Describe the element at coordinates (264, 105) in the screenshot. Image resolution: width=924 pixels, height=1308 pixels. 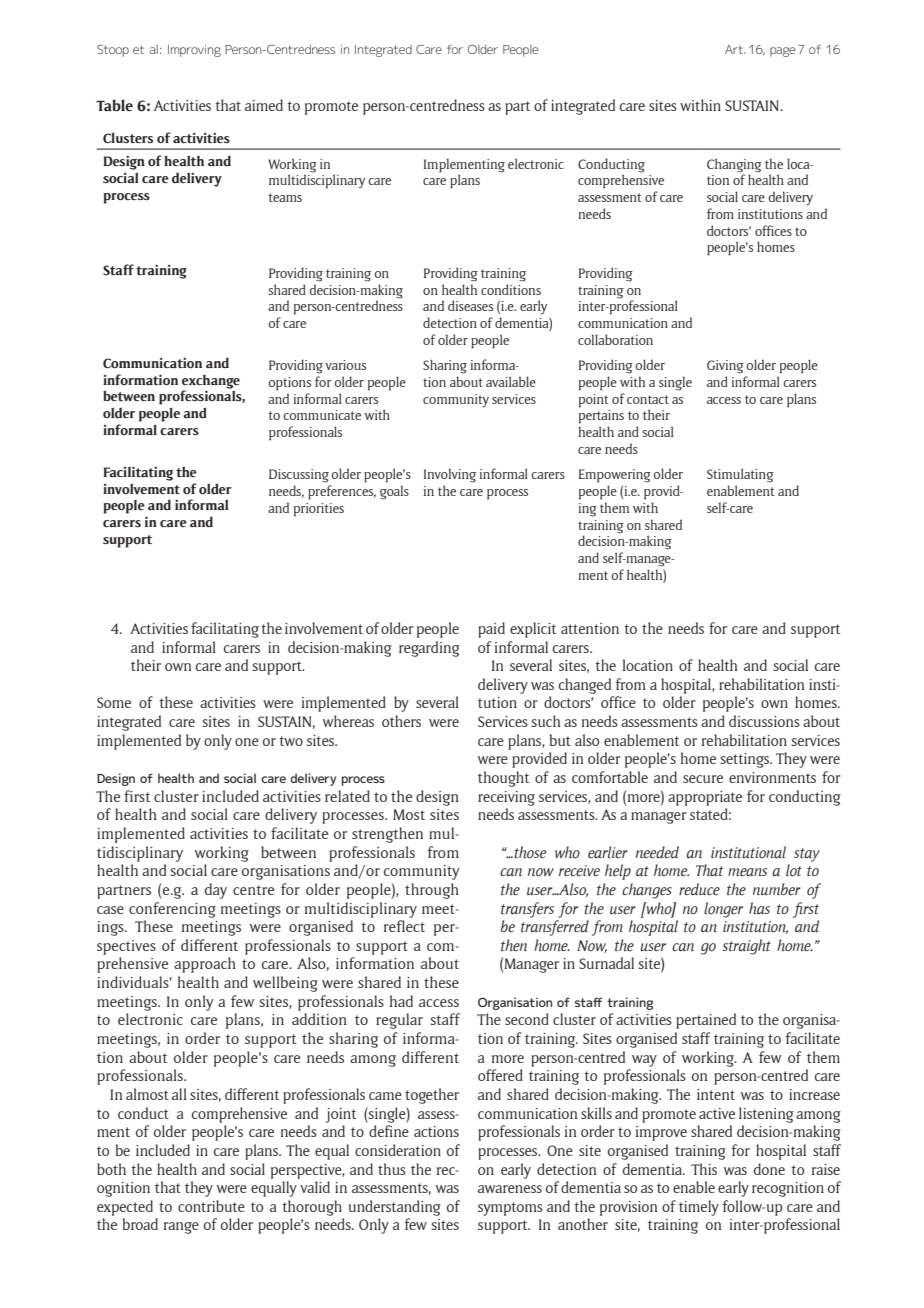
I see `aimed` at that location.
